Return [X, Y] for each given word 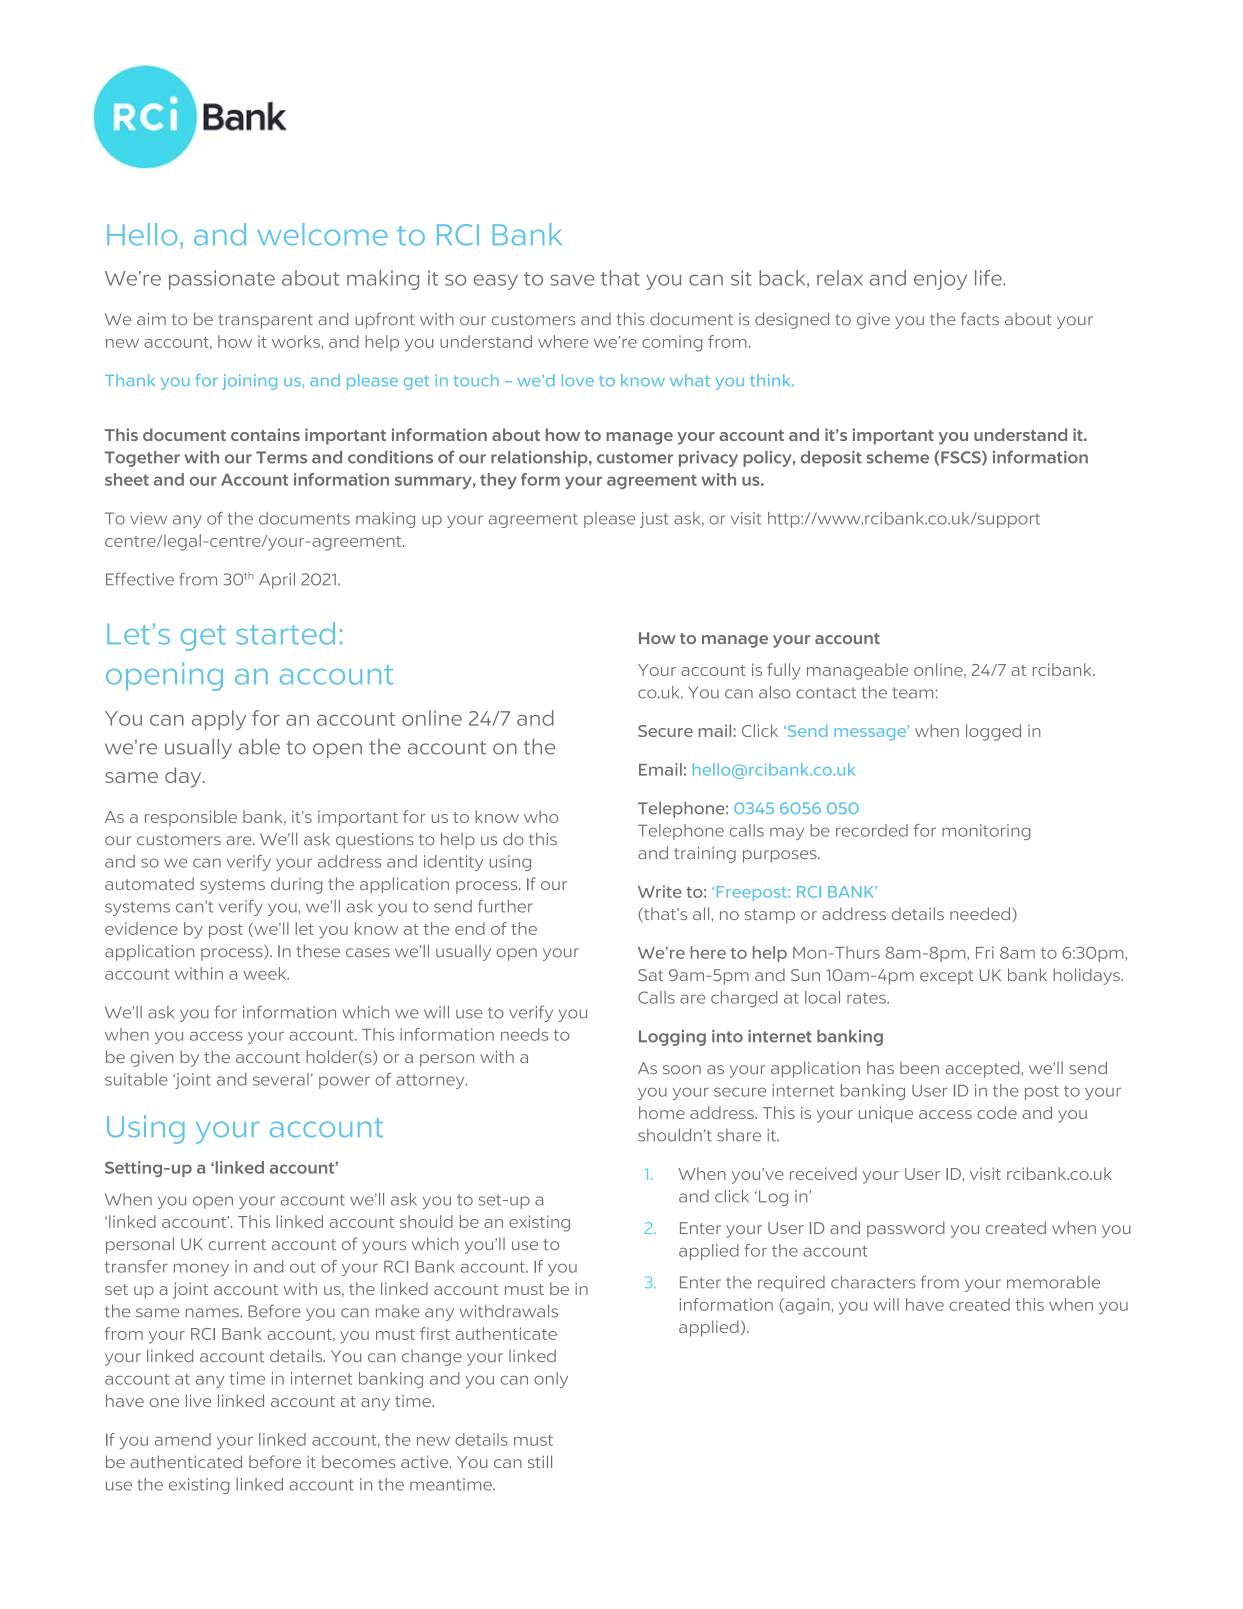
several [281, 1079]
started [286, 633]
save [572, 280]
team [912, 693]
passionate [222, 280]
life [989, 278]
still [540, 1461]
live [198, 1400]
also [775, 692]
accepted [982, 1069]
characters [873, 1282]
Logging [672, 1038]
